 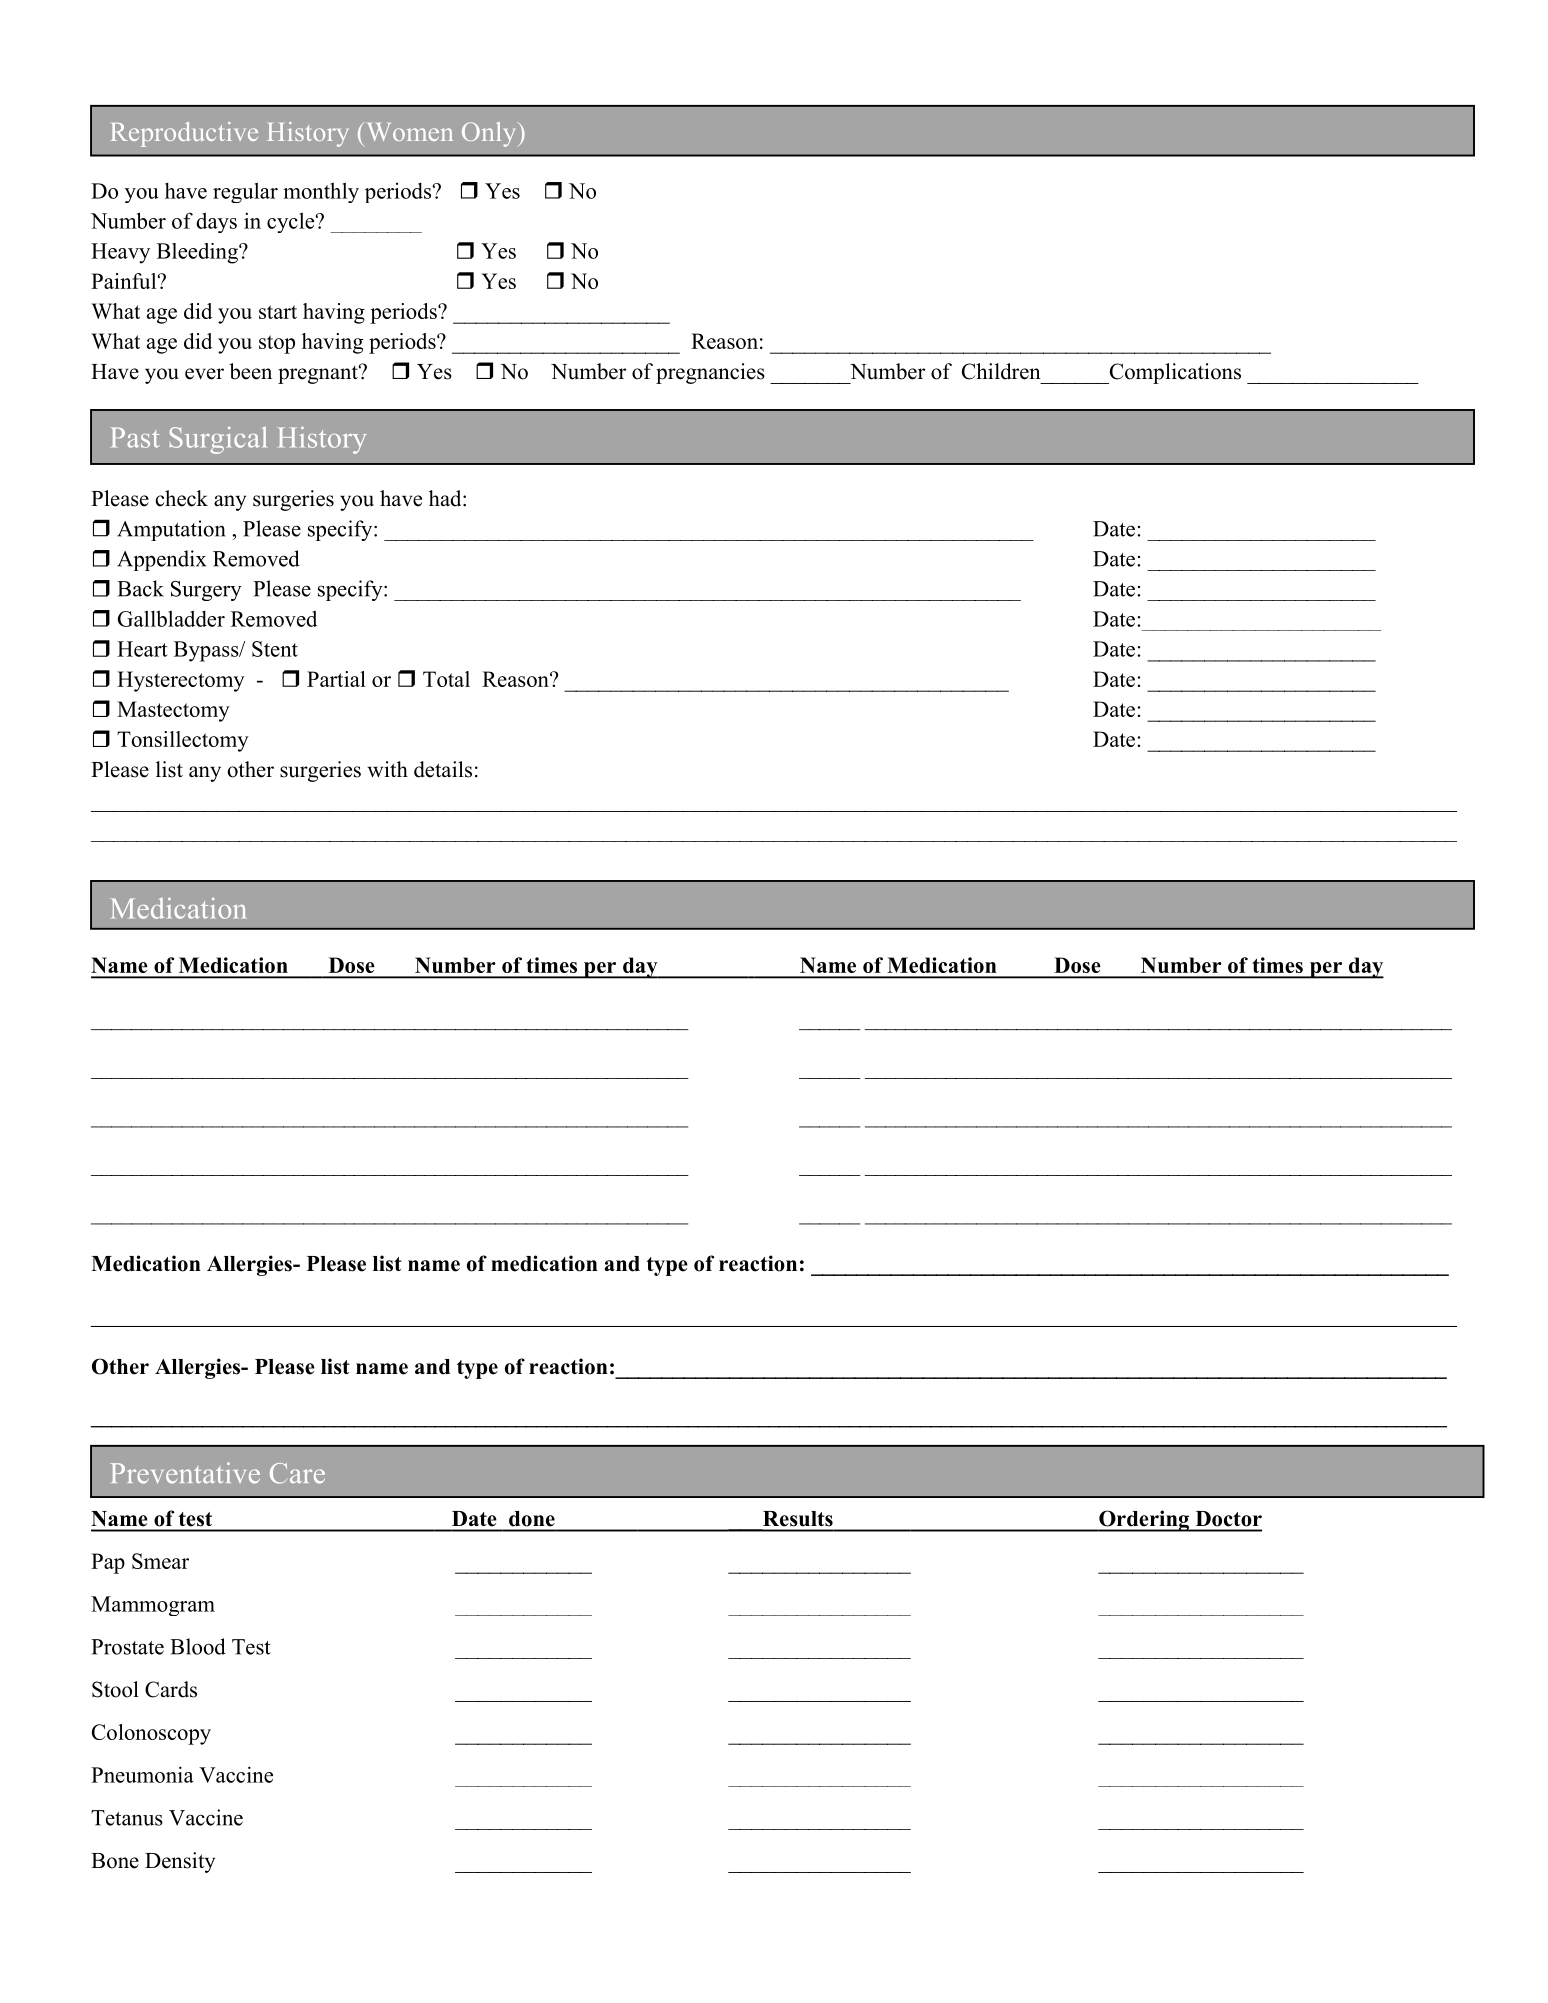 What do you see at coordinates (297, 1473) in the screenshot?
I see `Care` at bounding box center [297, 1473].
